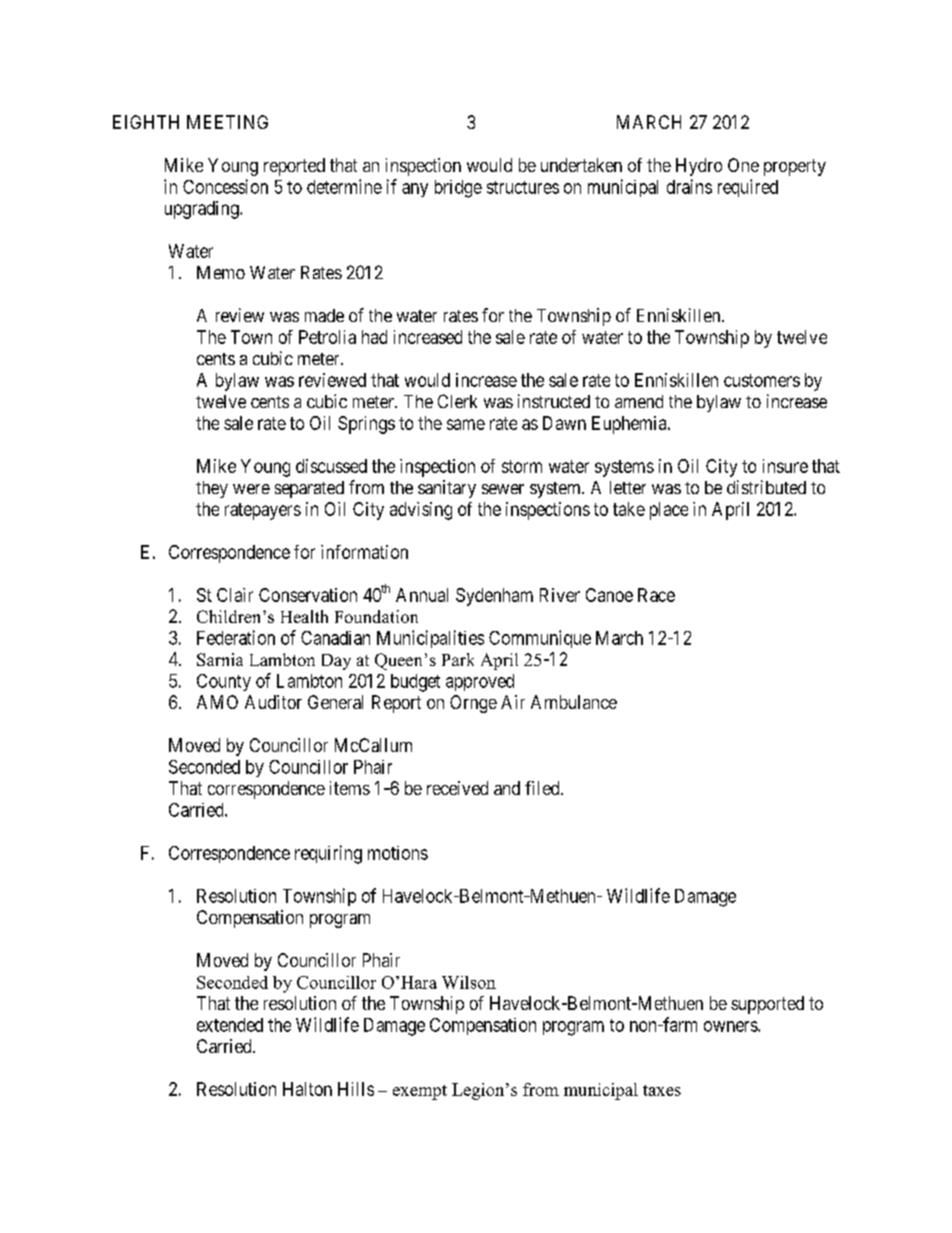 The width and height of the screenshot is (952, 1233). Describe the element at coordinates (458, 189) in the screenshot. I see `bridge` at that location.
